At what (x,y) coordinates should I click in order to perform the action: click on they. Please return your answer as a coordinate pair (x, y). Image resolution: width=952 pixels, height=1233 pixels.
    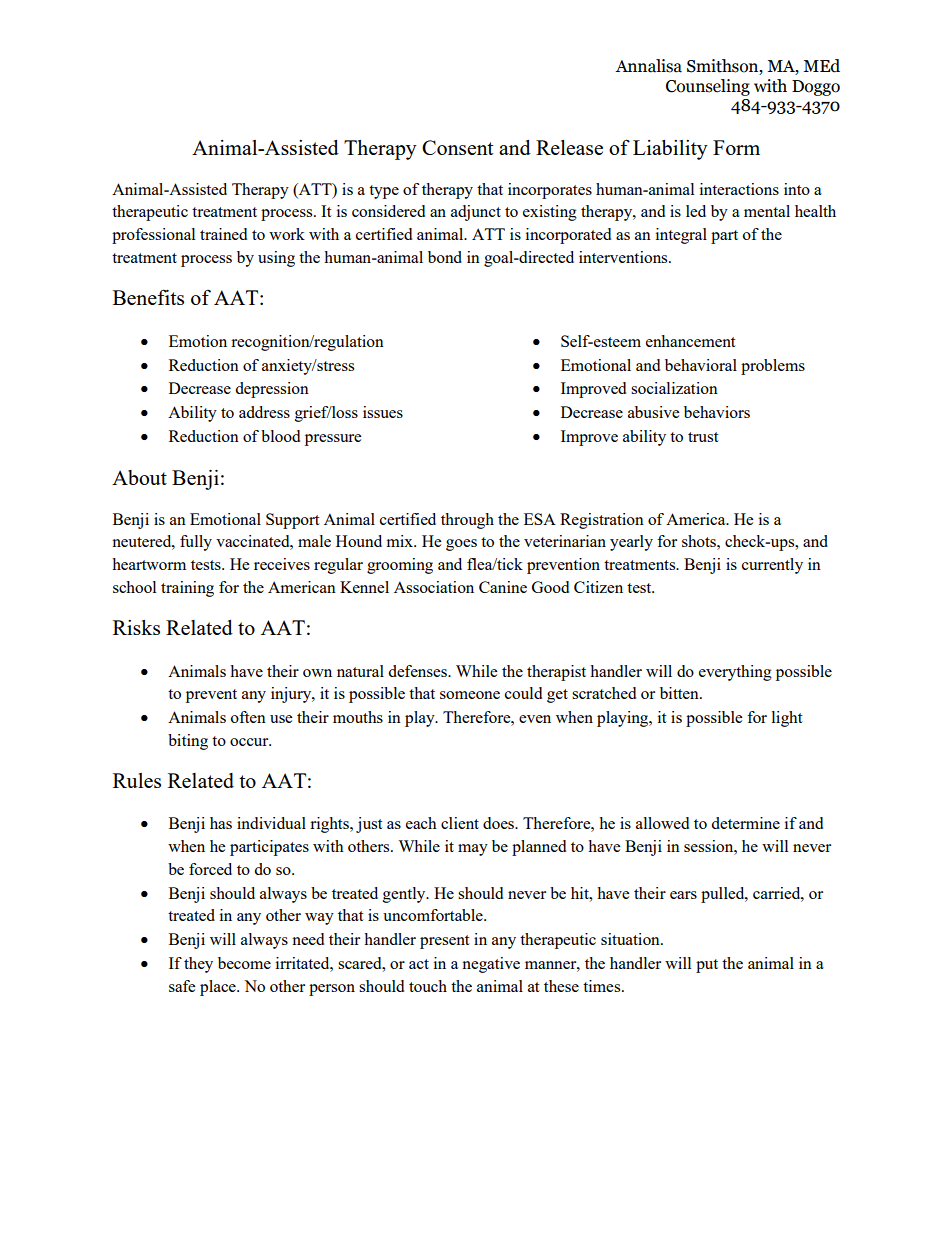
    Looking at the image, I should click on (198, 965).
